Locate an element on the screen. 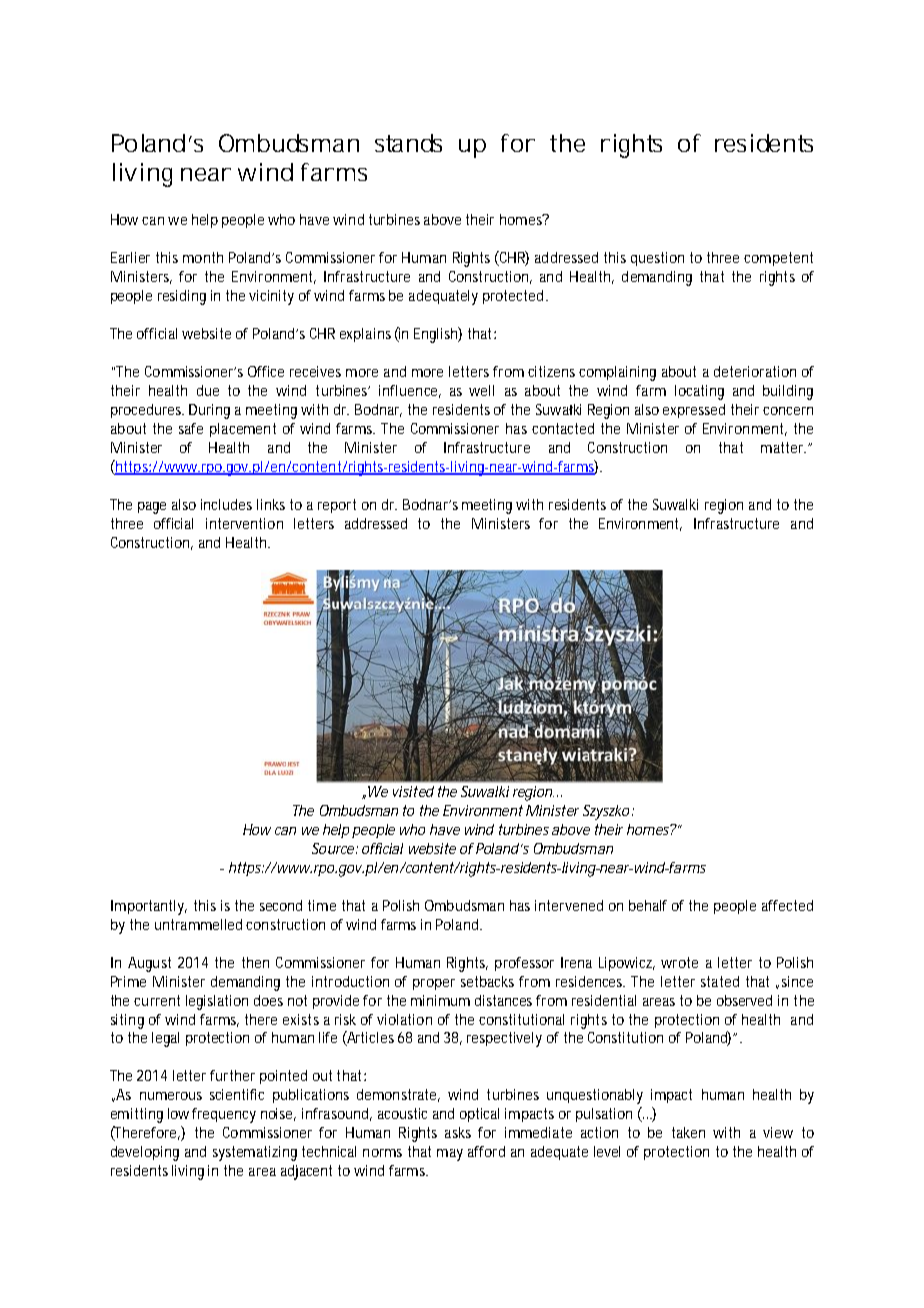 The height and width of the screenshot is (1308, 924). taken is located at coordinates (688, 1132).
